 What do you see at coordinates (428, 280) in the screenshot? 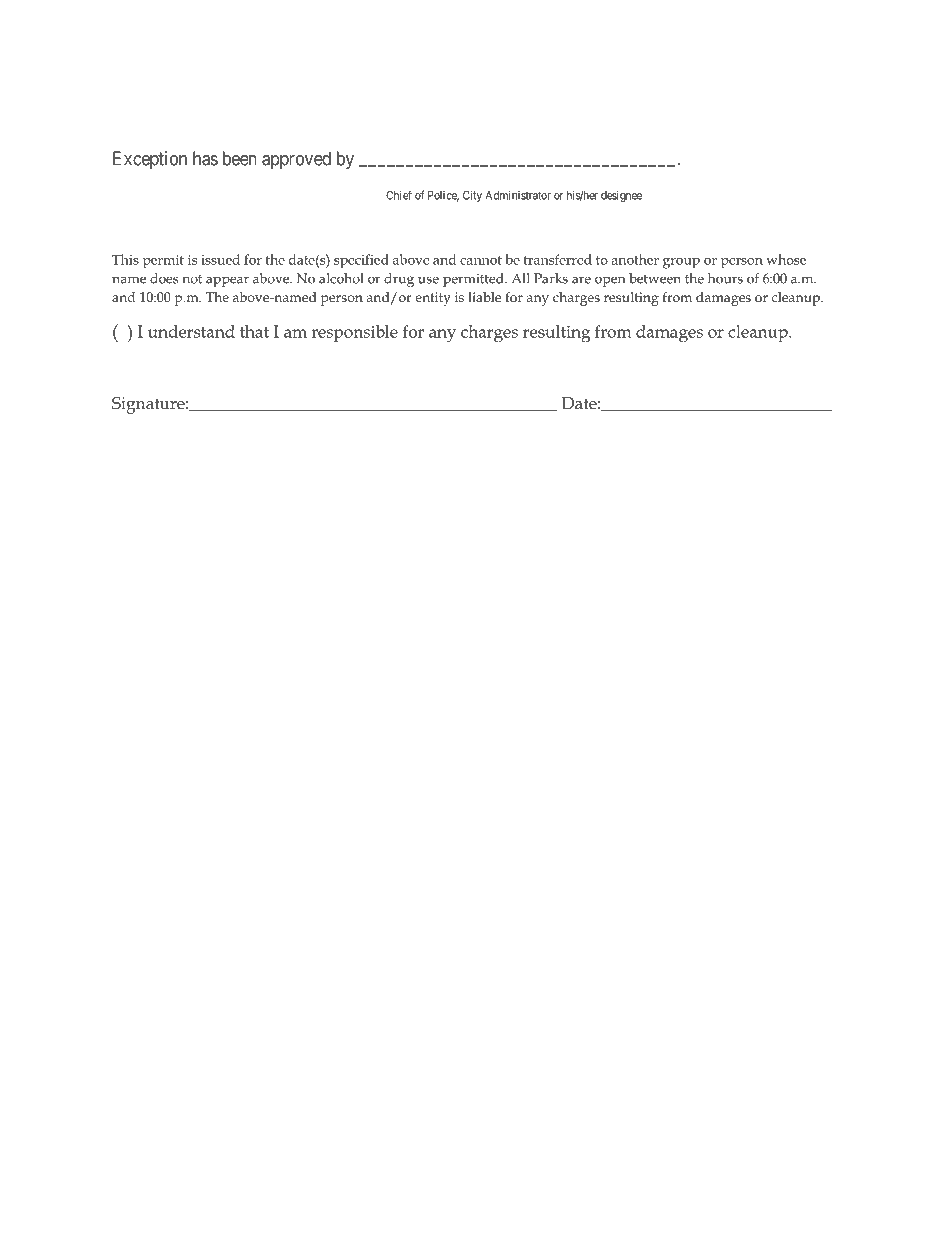
I see `use` at bounding box center [428, 280].
